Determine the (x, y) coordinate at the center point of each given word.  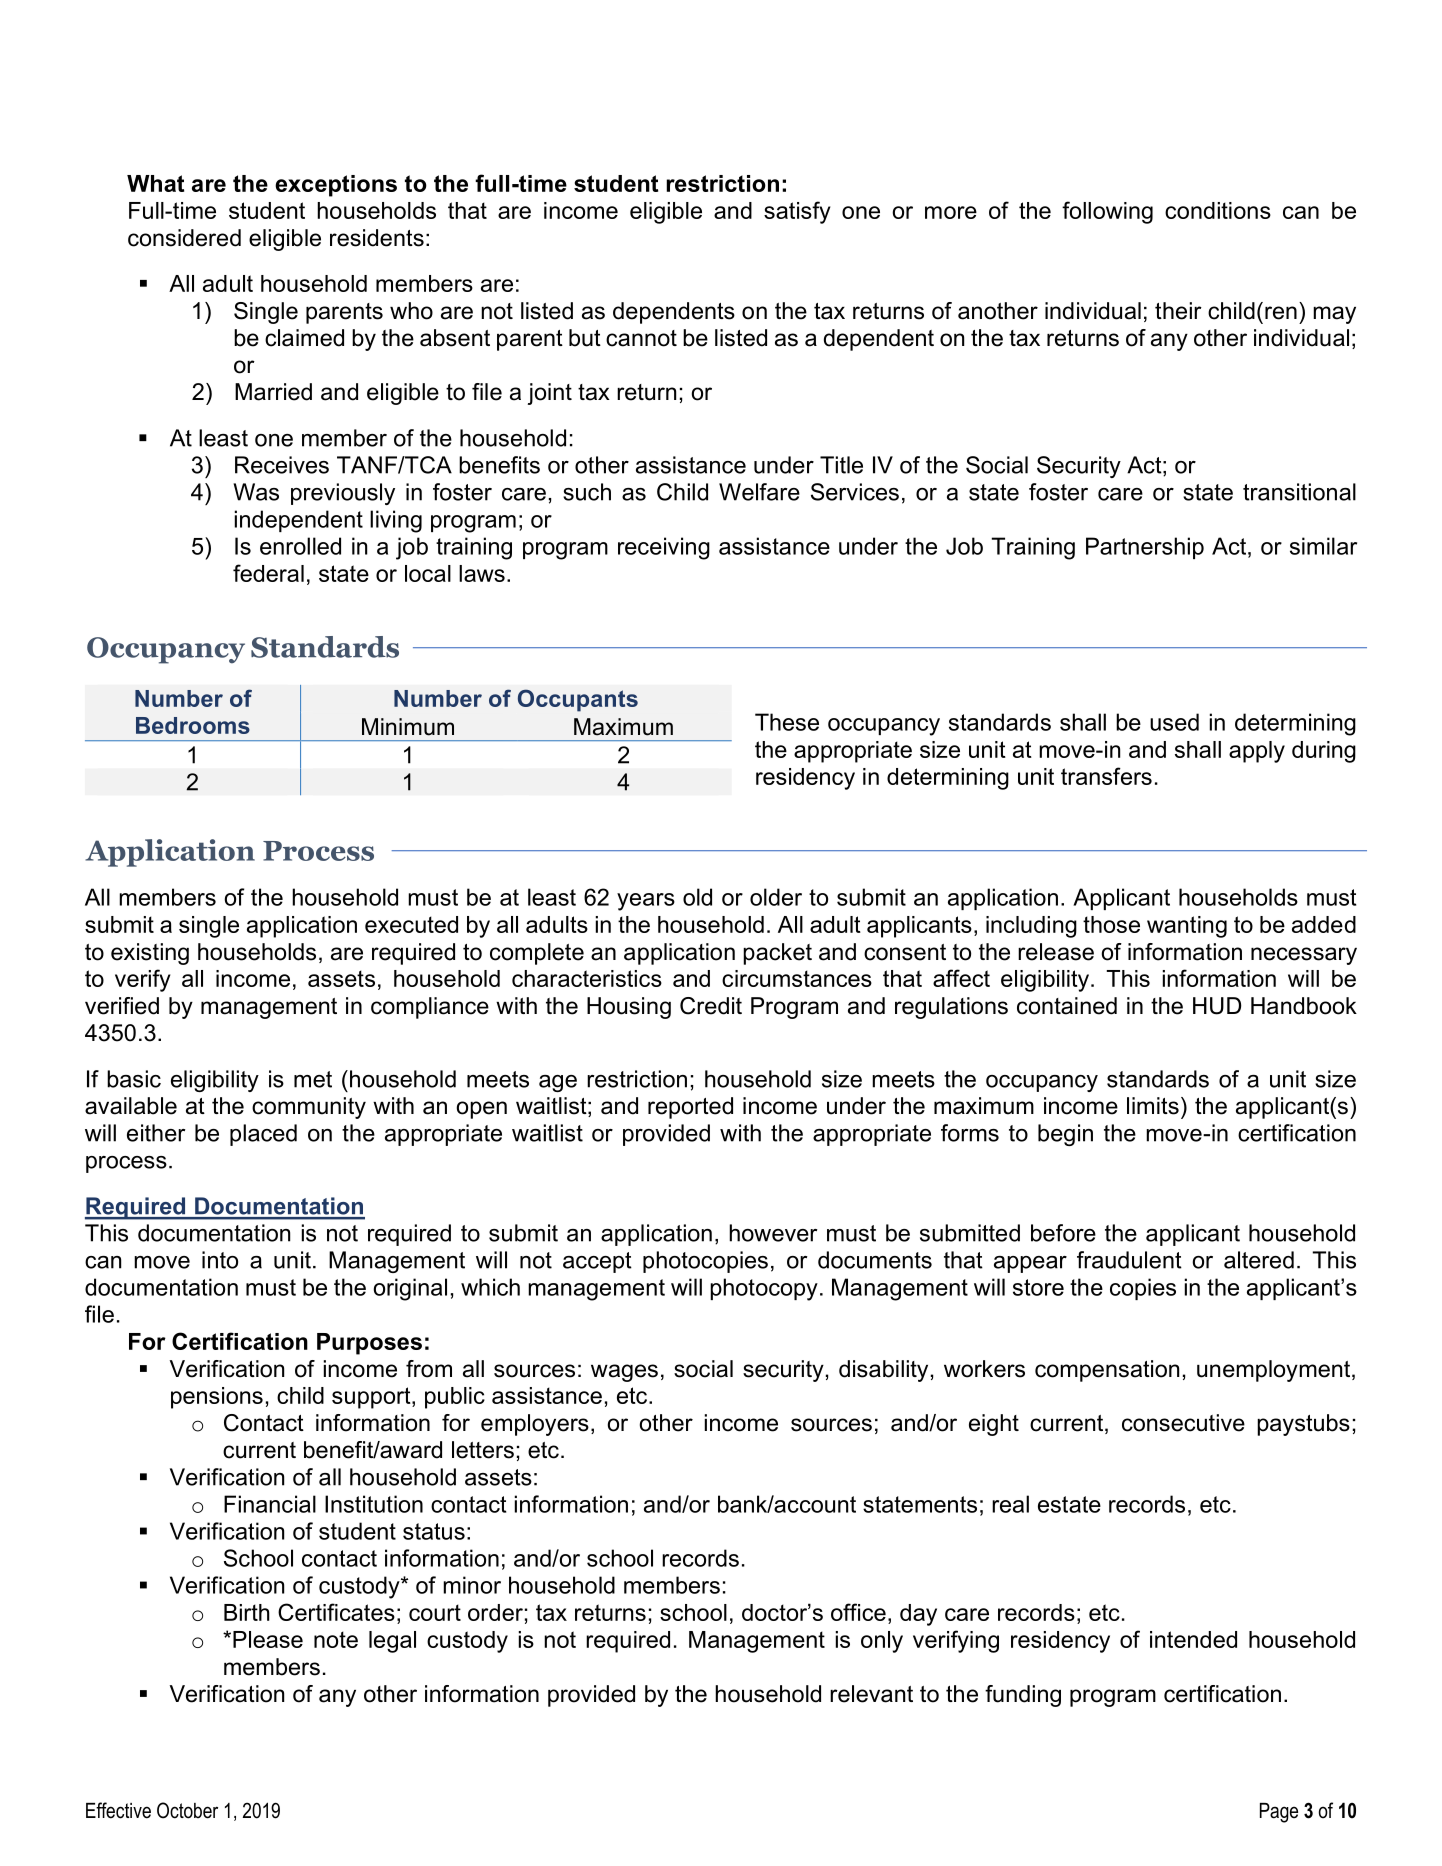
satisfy (797, 212)
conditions (1218, 210)
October (187, 1810)
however (773, 1233)
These (787, 722)
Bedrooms (193, 725)
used (1174, 722)
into (220, 1260)
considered (184, 238)
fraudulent (1129, 1260)
